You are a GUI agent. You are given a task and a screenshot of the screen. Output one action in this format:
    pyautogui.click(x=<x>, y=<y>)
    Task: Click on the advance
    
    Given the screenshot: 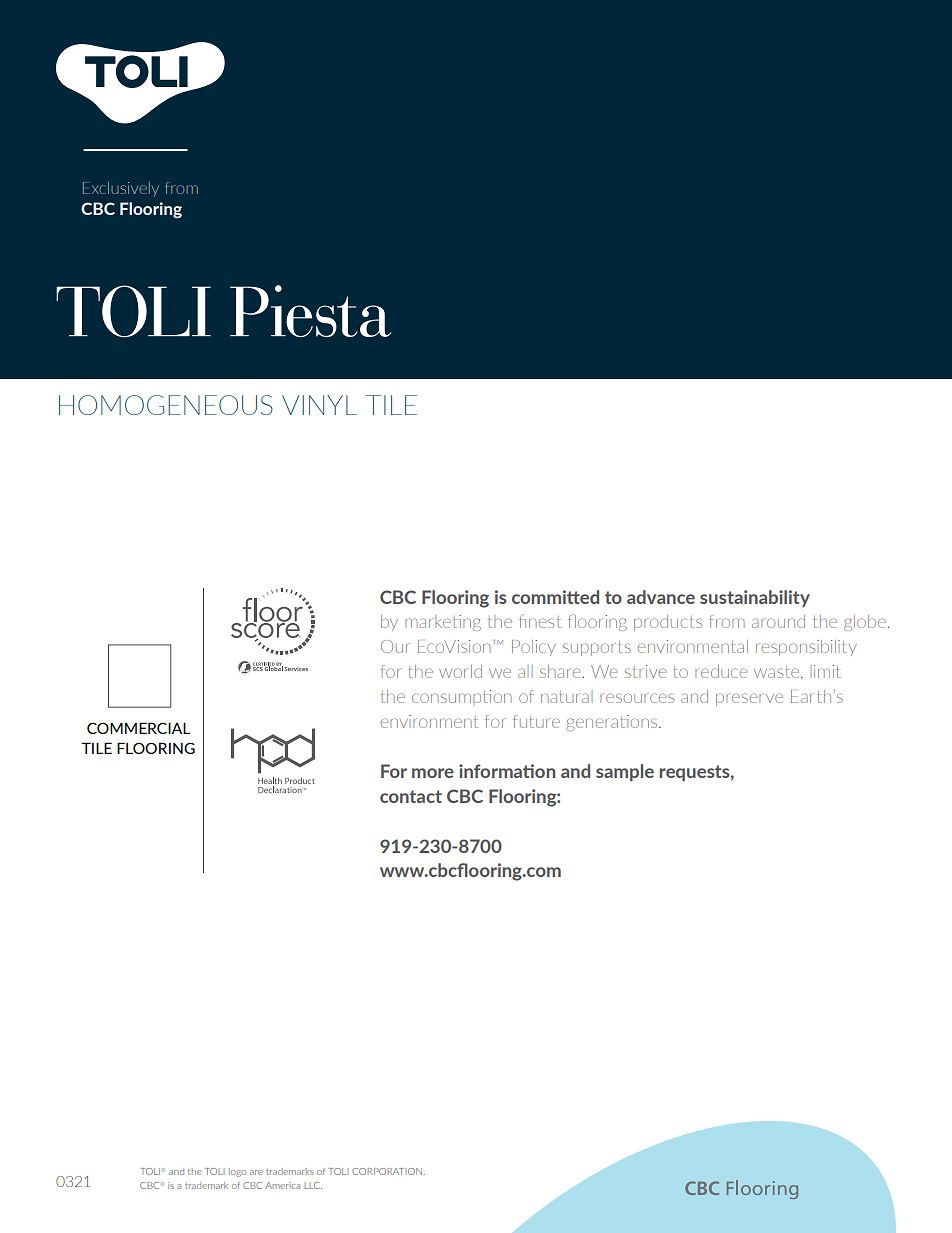 What is the action you would take?
    pyautogui.click(x=661, y=597)
